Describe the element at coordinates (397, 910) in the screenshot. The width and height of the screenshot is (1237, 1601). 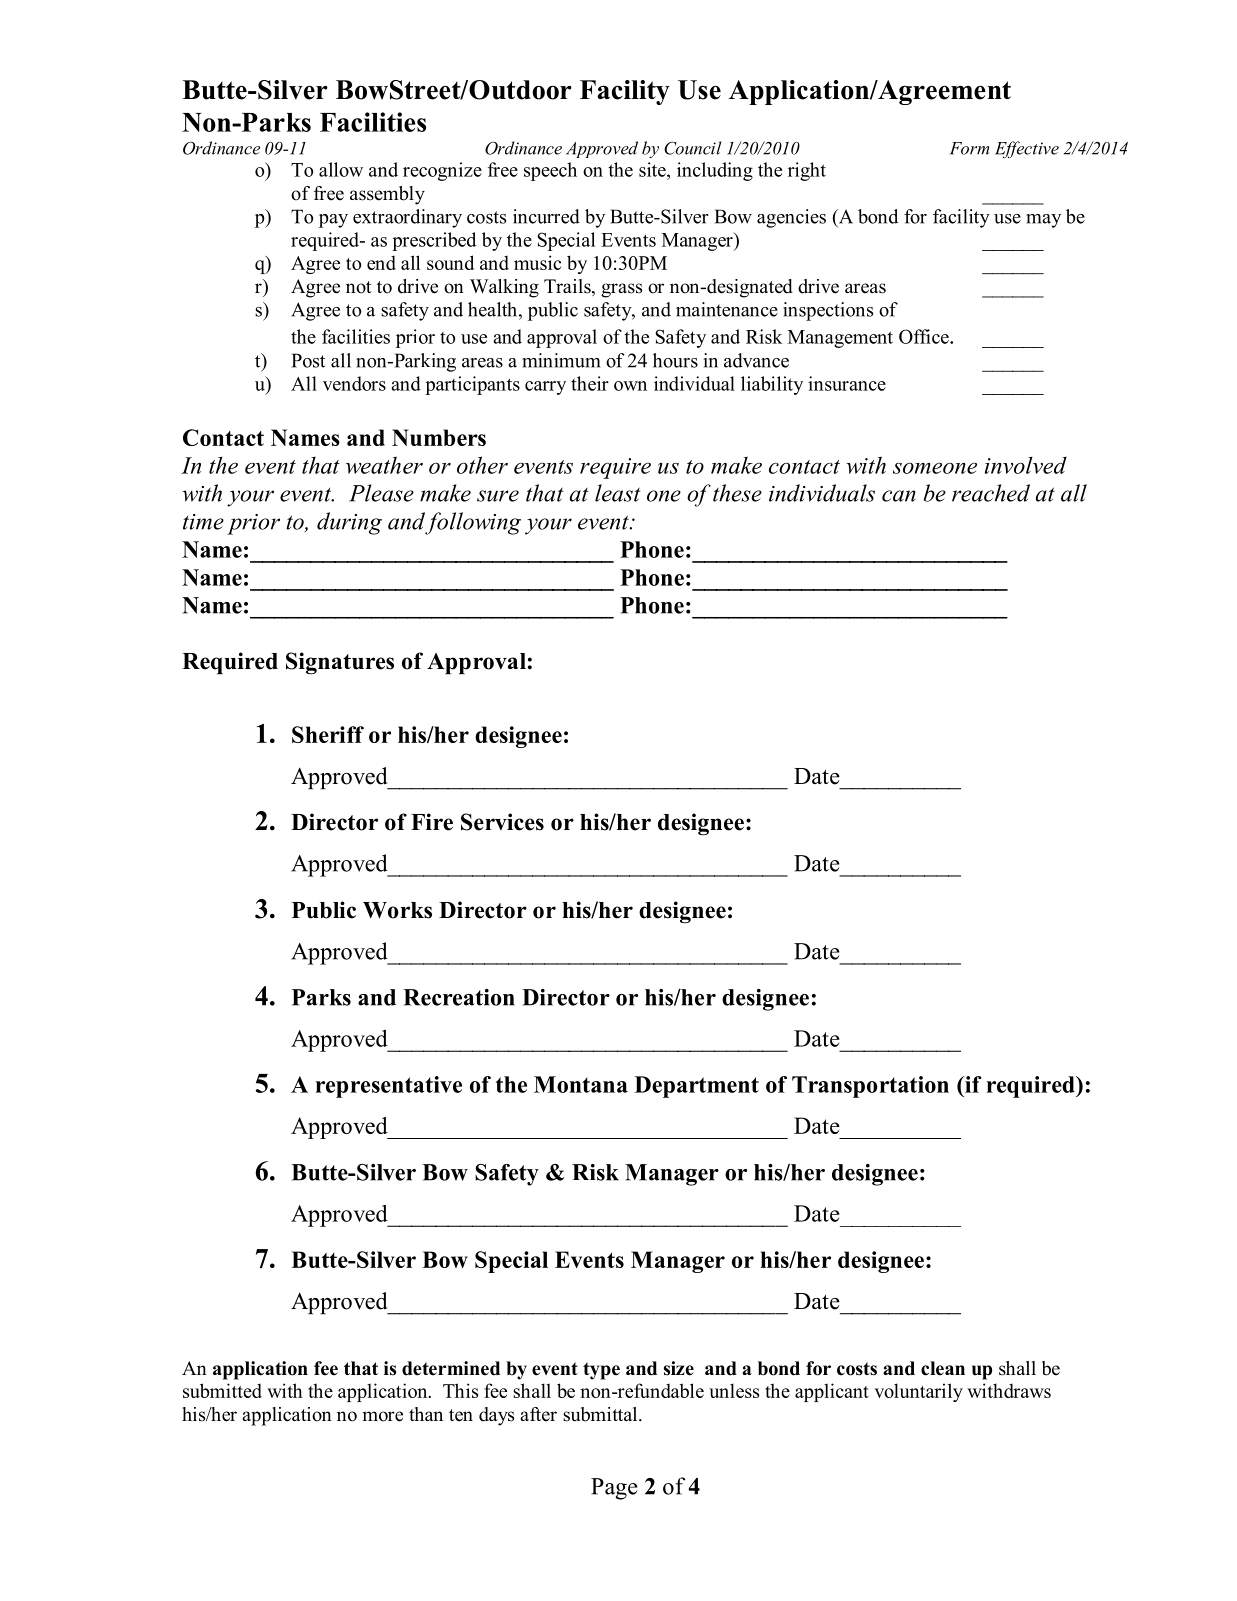
I see `Works` at that location.
